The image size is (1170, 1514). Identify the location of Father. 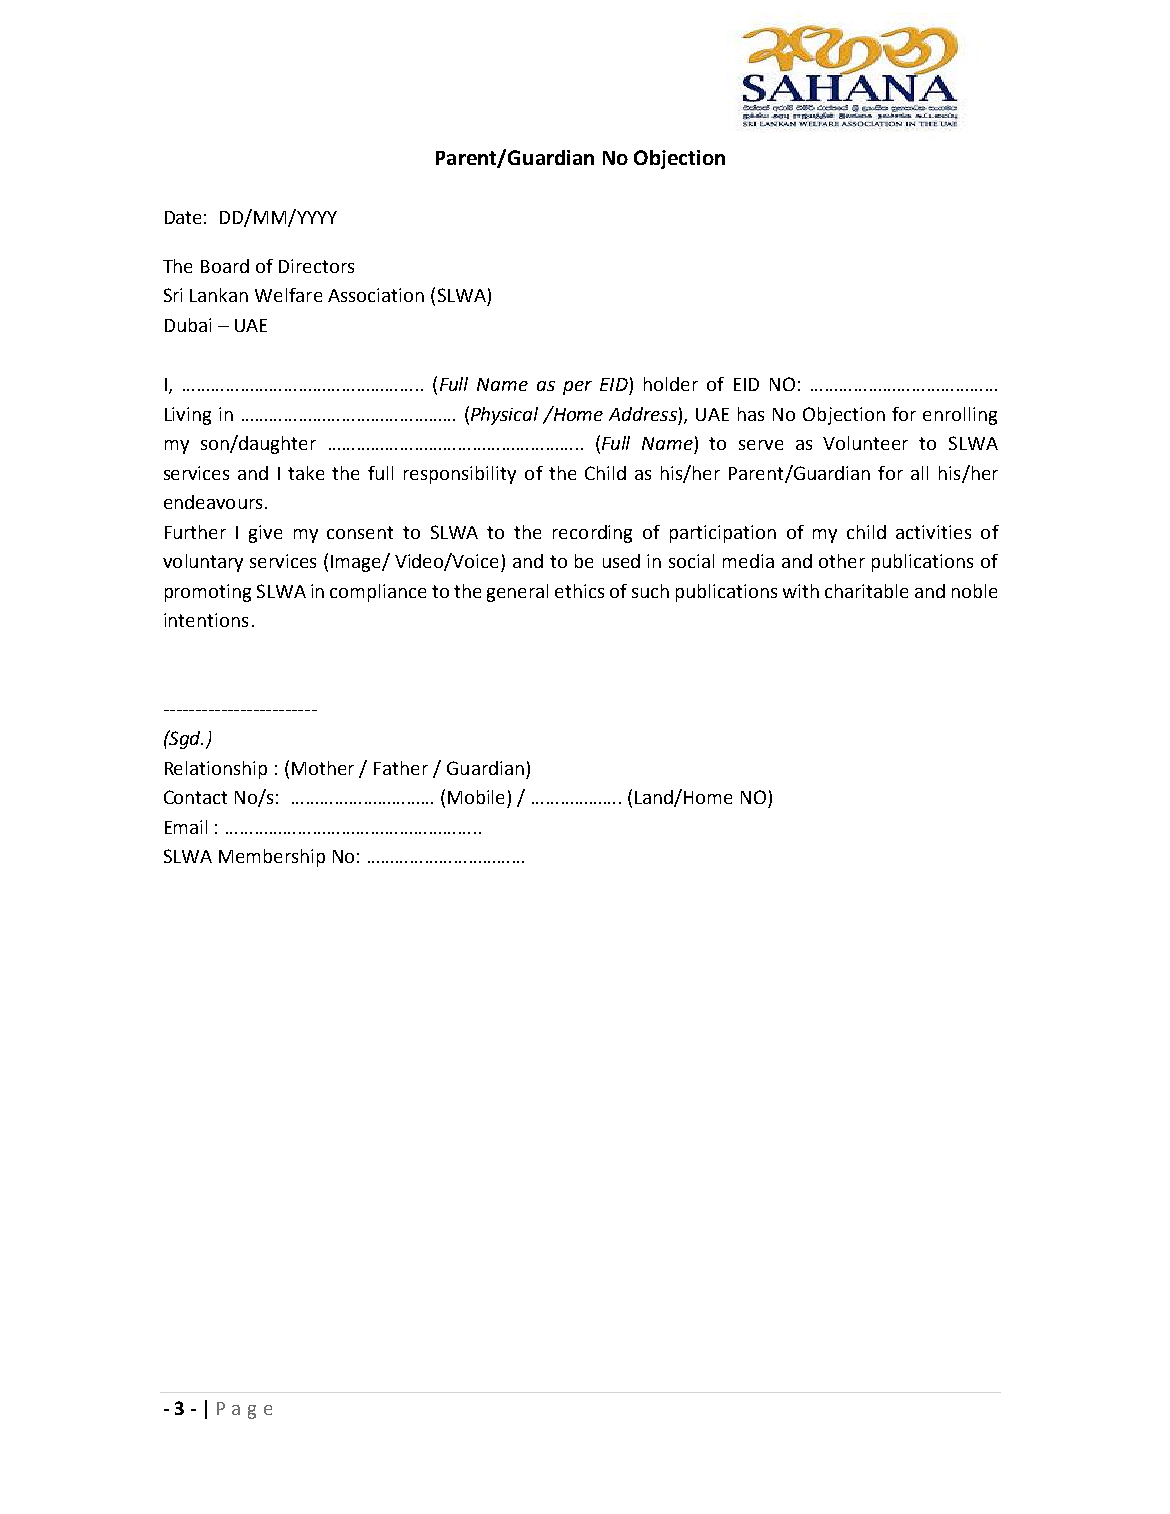
(401, 768).
